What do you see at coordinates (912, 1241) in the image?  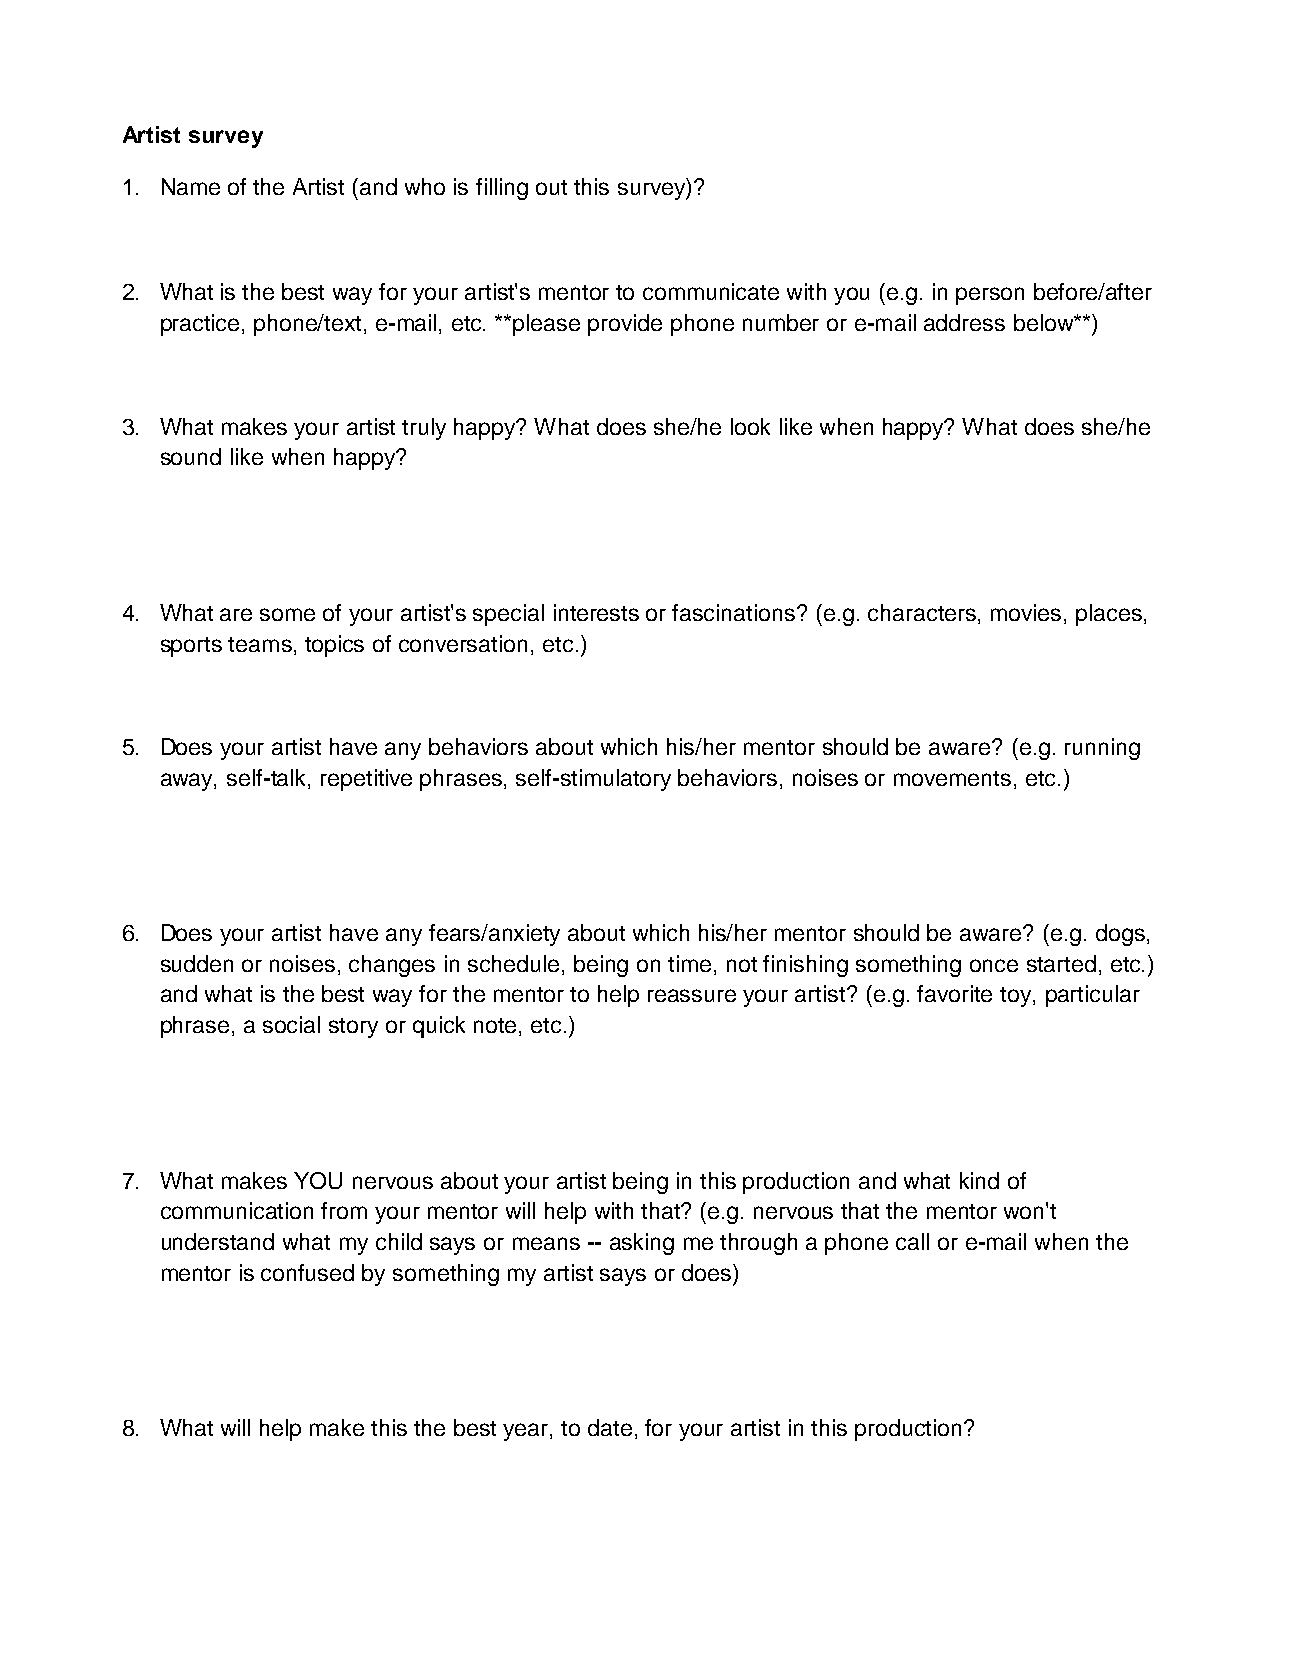 I see `call` at bounding box center [912, 1241].
